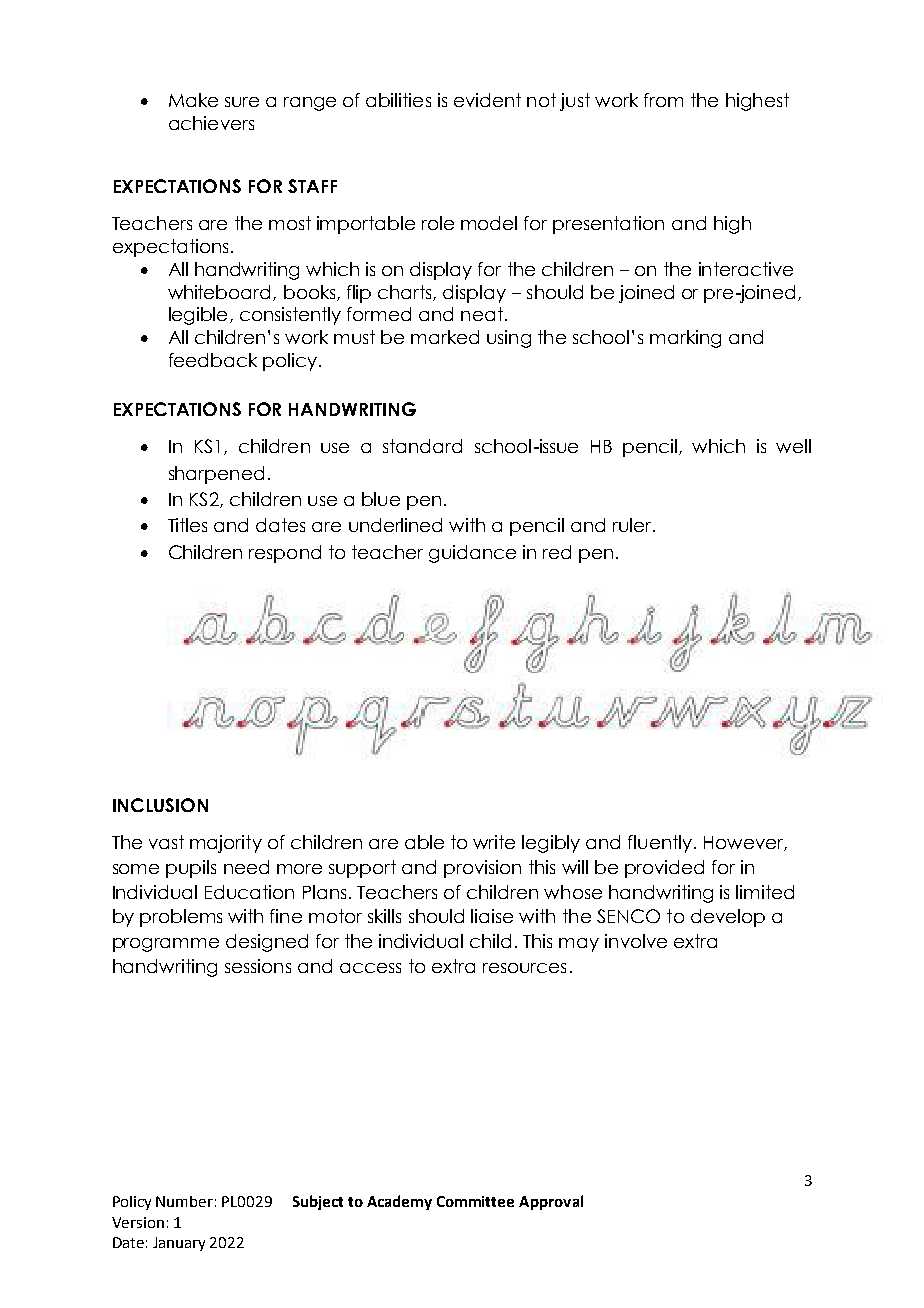  What do you see at coordinates (685, 339) in the image?
I see `marking` at bounding box center [685, 339].
